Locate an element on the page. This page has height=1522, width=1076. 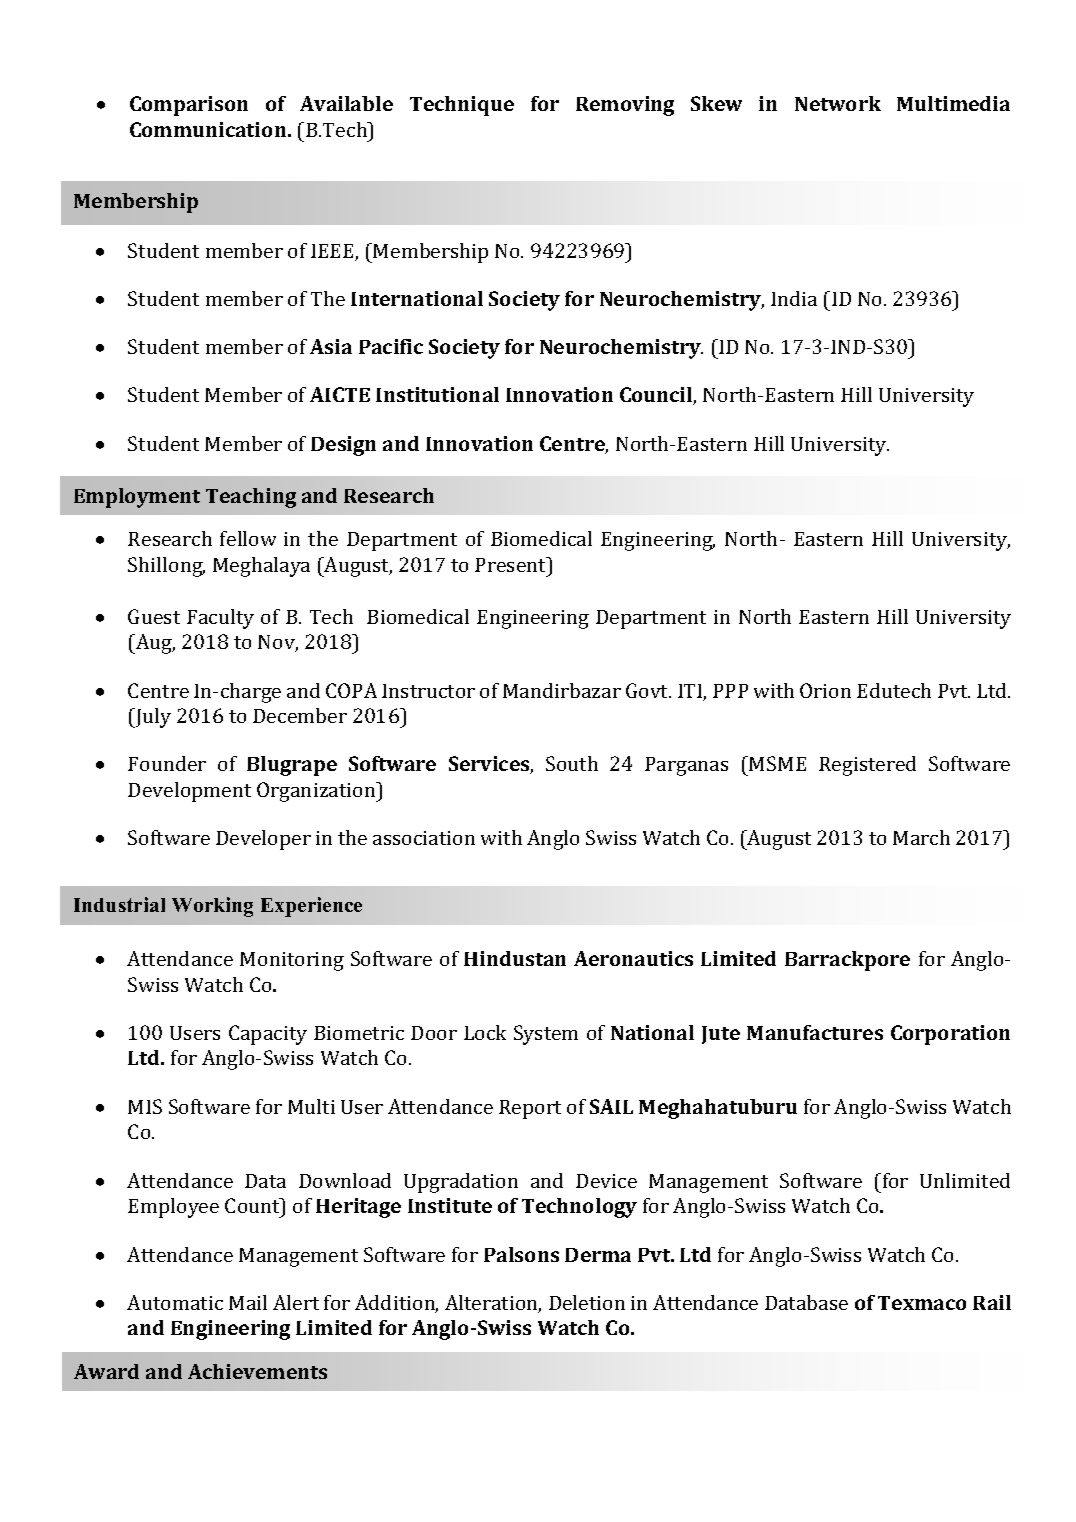
Present is located at coordinates (512, 564).
